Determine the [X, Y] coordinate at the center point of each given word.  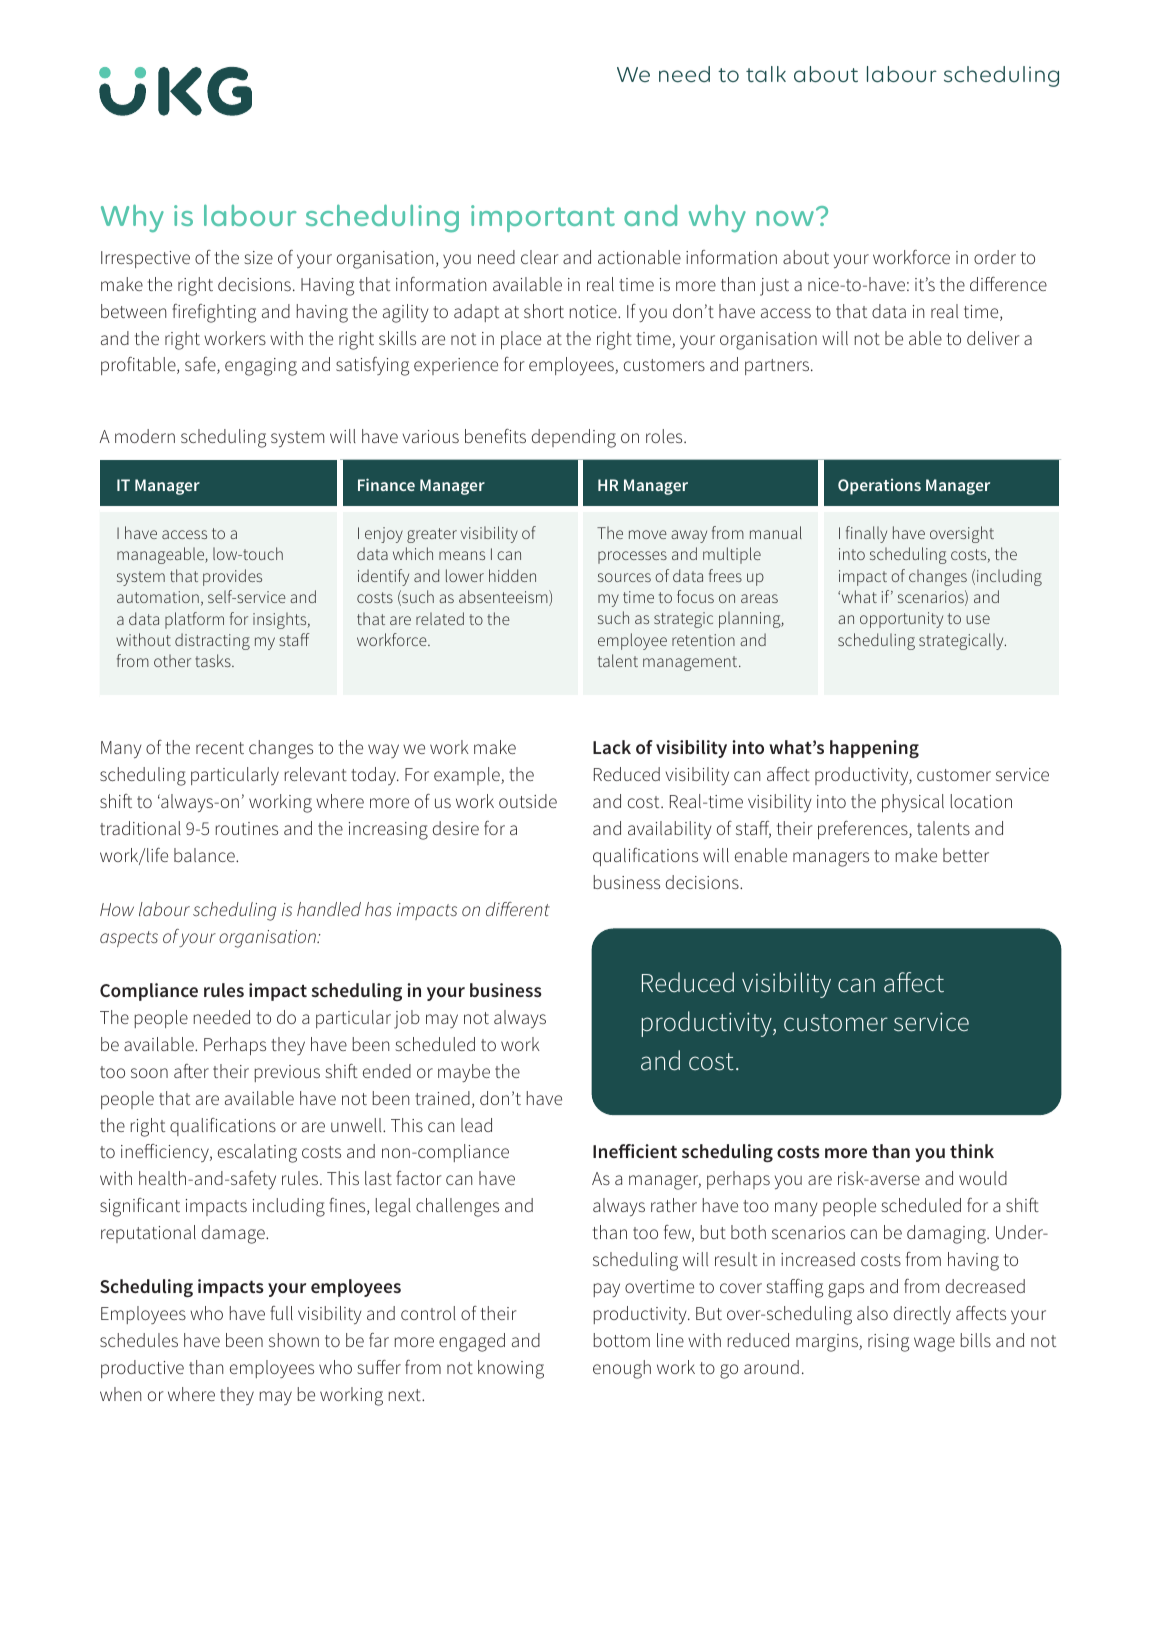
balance [205, 855]
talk [766, 74]
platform [194, 620]
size [258, 257]
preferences [864, 830]
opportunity [901, 620]
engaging [261, 367]
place [521, 340]
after [191, 1071]
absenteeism [504, 598]
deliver [993, 338]
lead [476, 1125]
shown [294, 1340]
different [518, 909]
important [543, 218]
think [972, 1151]
